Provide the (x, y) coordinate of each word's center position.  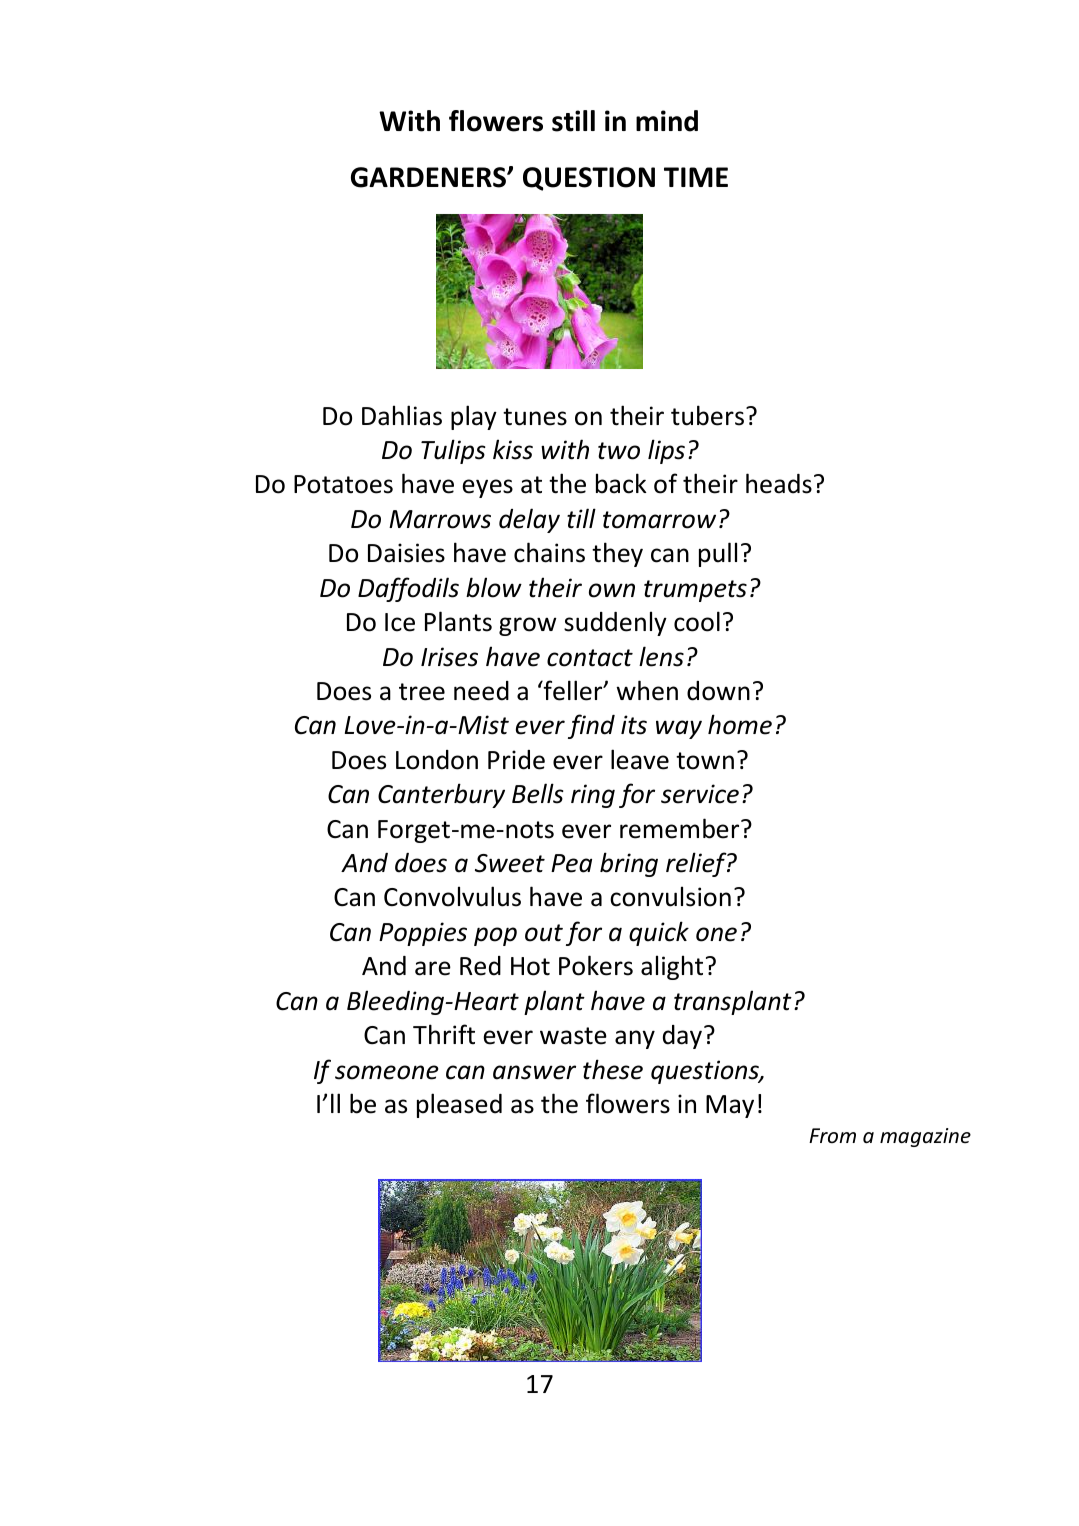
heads (779, 483)
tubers (707, 415)
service (700, 794)
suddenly (615, 623)
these (613, 1069)
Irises (449, 657)
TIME (696, 177)
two (619, 451)
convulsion (670, 896)
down (718, 691)
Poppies (423, 934)
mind (667, 121)
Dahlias (402, 415)
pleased (459, 1105)
